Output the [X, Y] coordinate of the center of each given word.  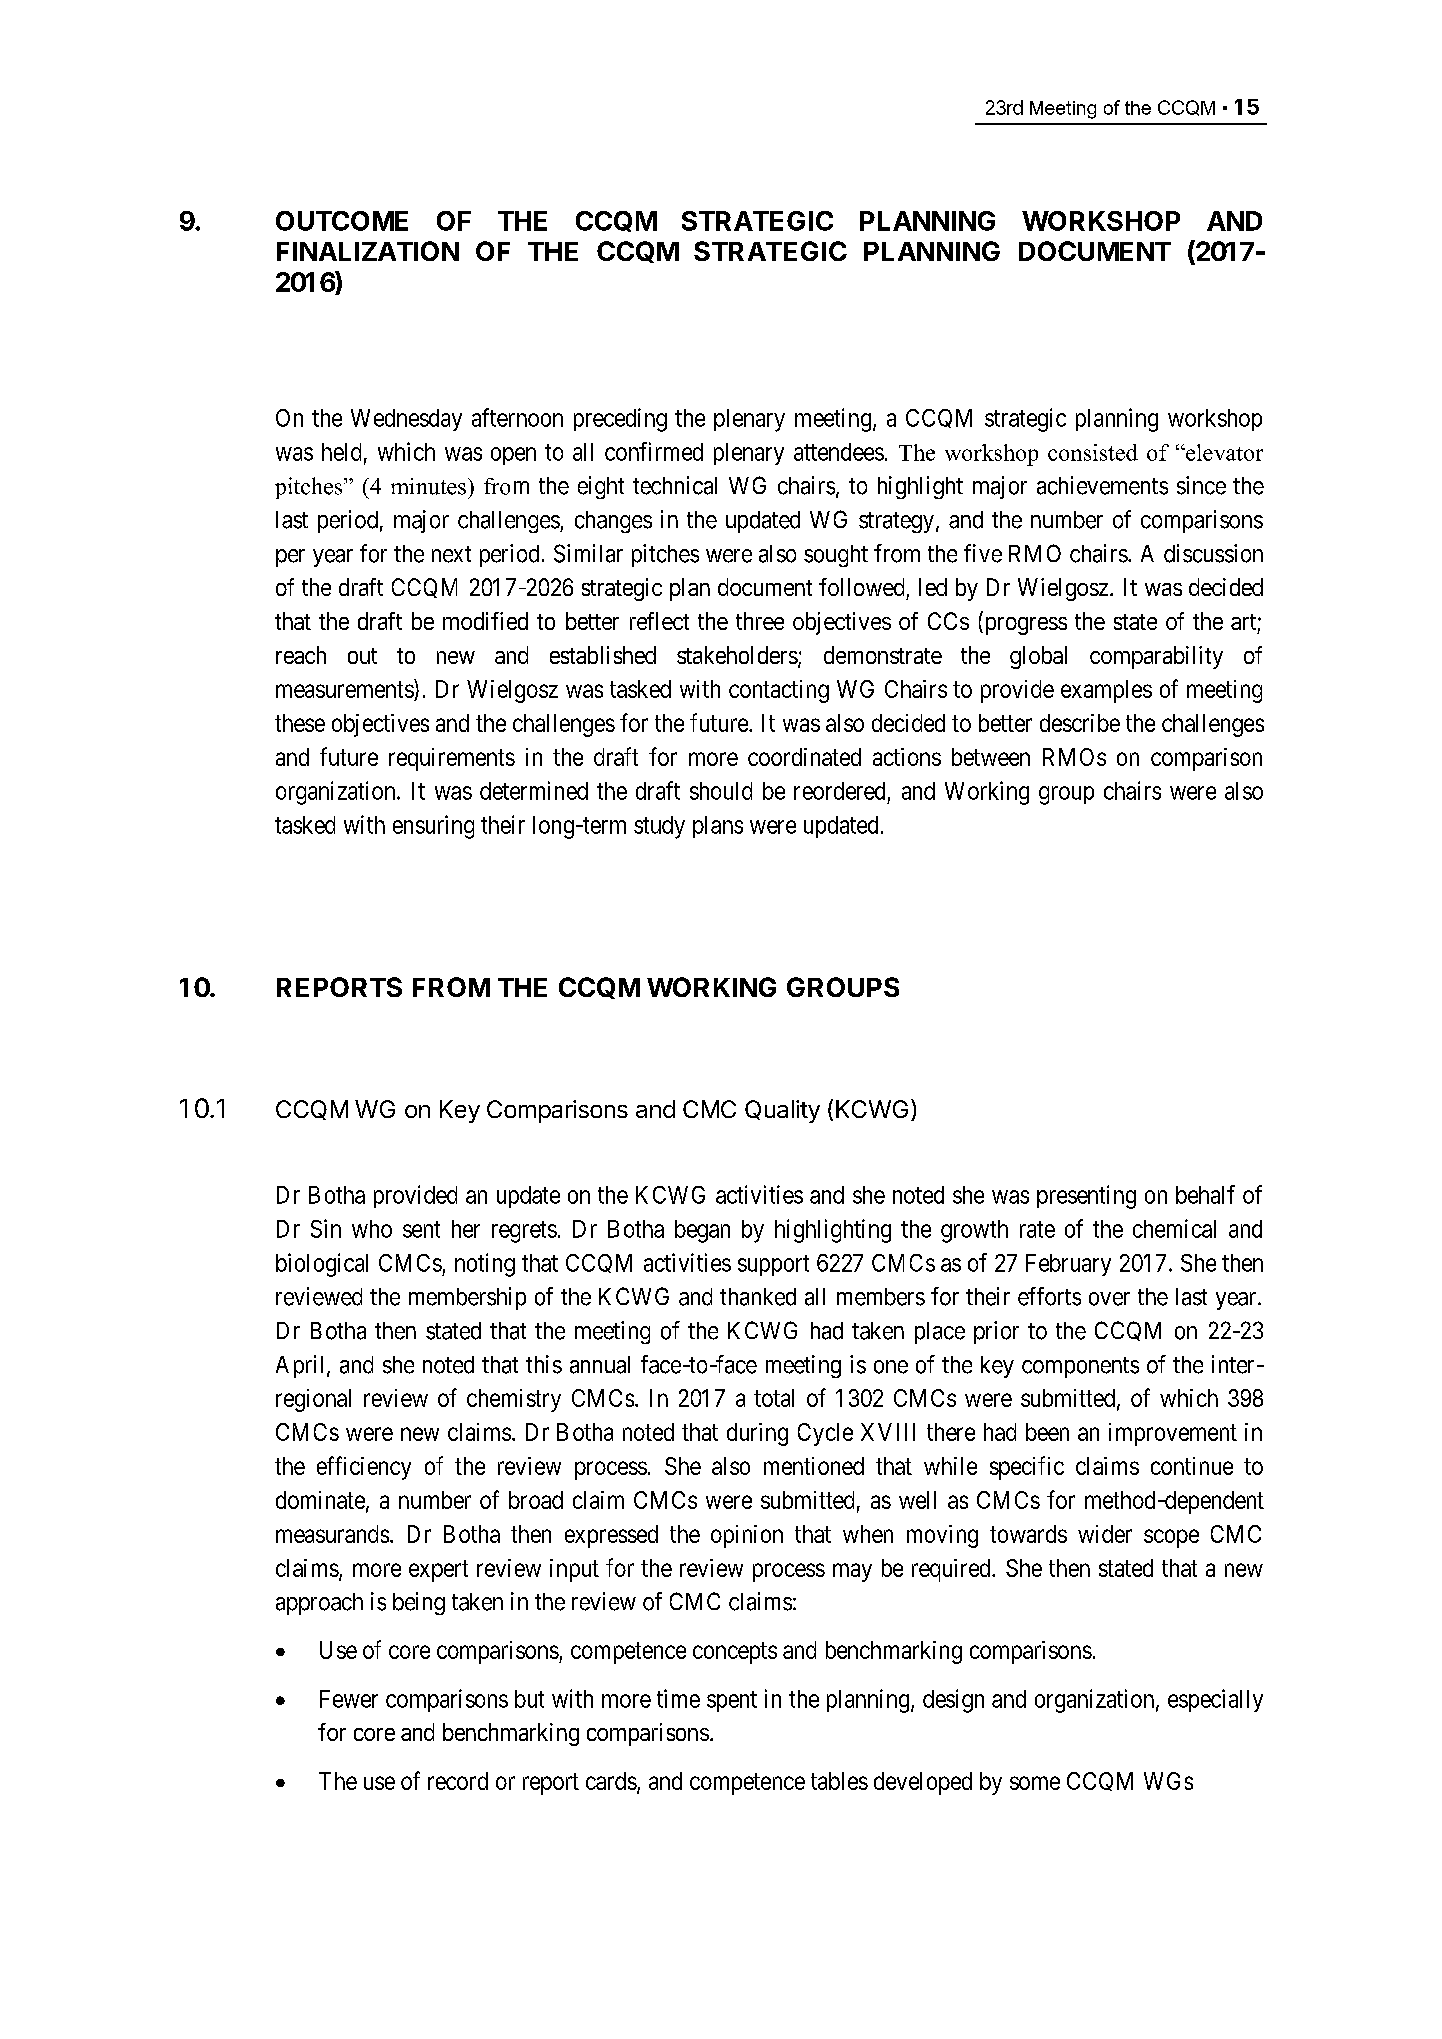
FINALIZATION [368, 251]
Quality [782, 1111]
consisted [1093, 452]
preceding [620, 420]
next [451, 554]
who [372, 1229]
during [757, 1434]
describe [1080, 723]
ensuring [433, 827]
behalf [1205, 1194]
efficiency [364, 1468]
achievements [1102, 485]
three [760, 621]
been [1047, 1432]
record [458, 1781]
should [721, 791]
